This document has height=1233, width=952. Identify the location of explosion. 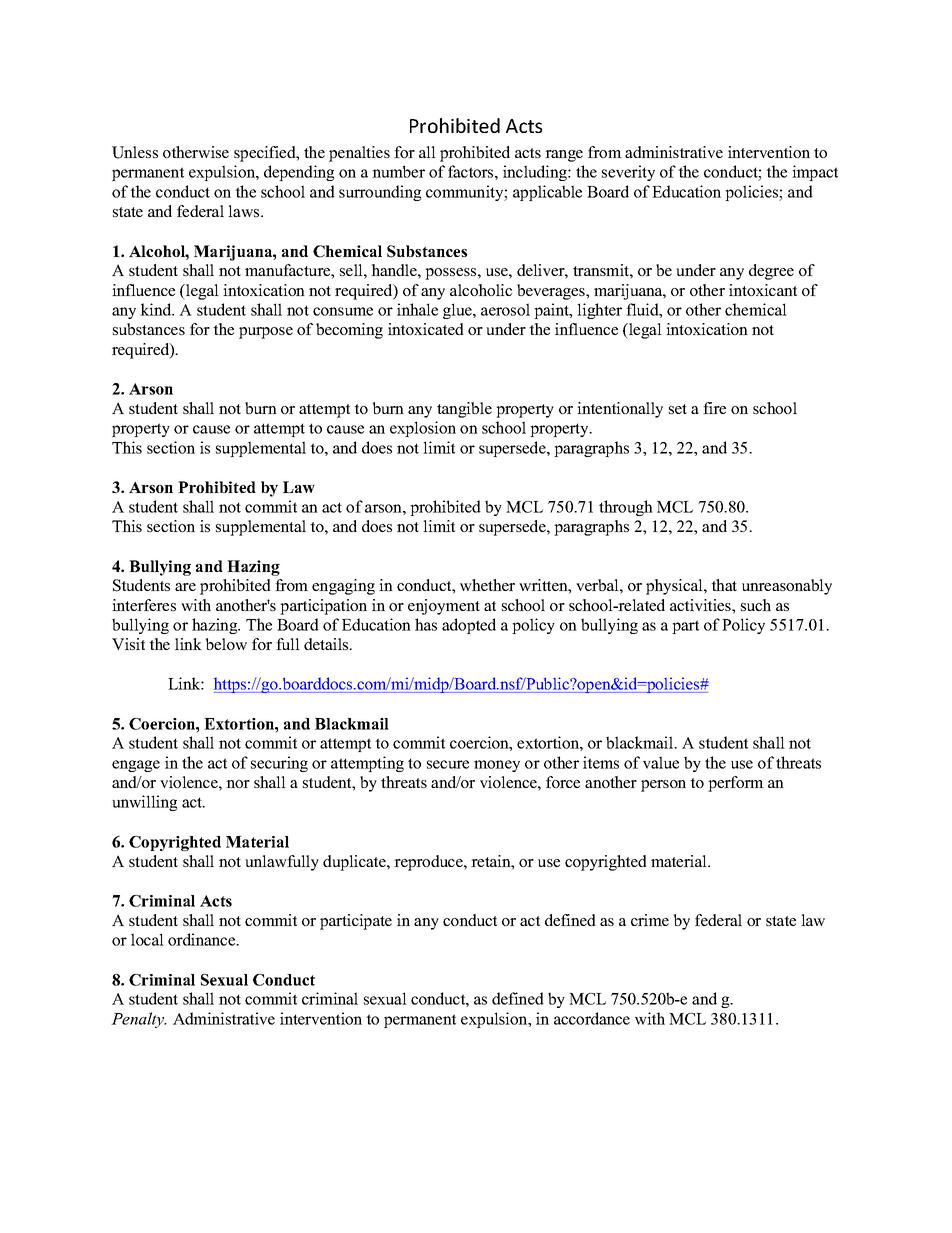
(423, 429).
